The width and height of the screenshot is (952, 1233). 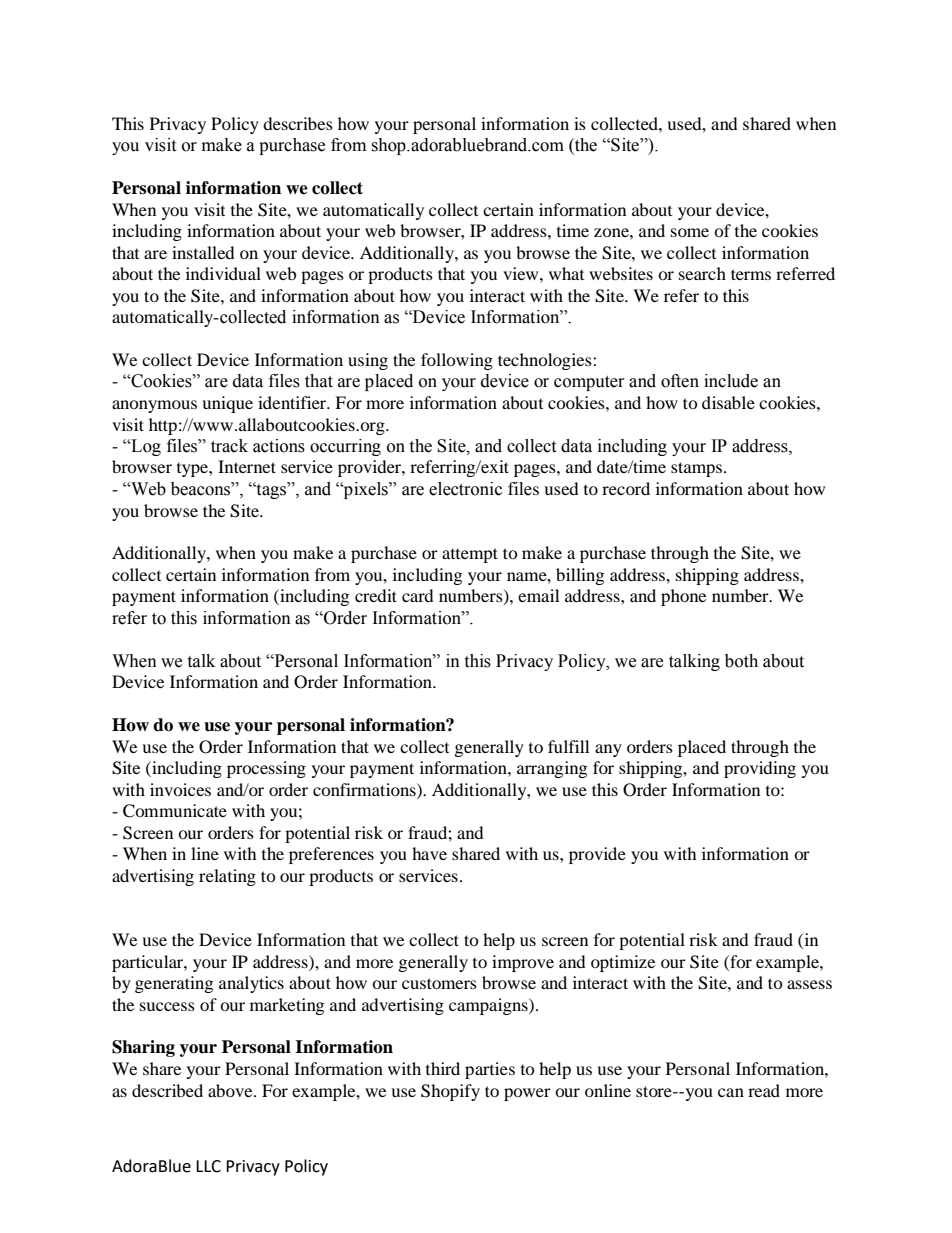 I want to click on arranging, so click(x=552, y=769).
